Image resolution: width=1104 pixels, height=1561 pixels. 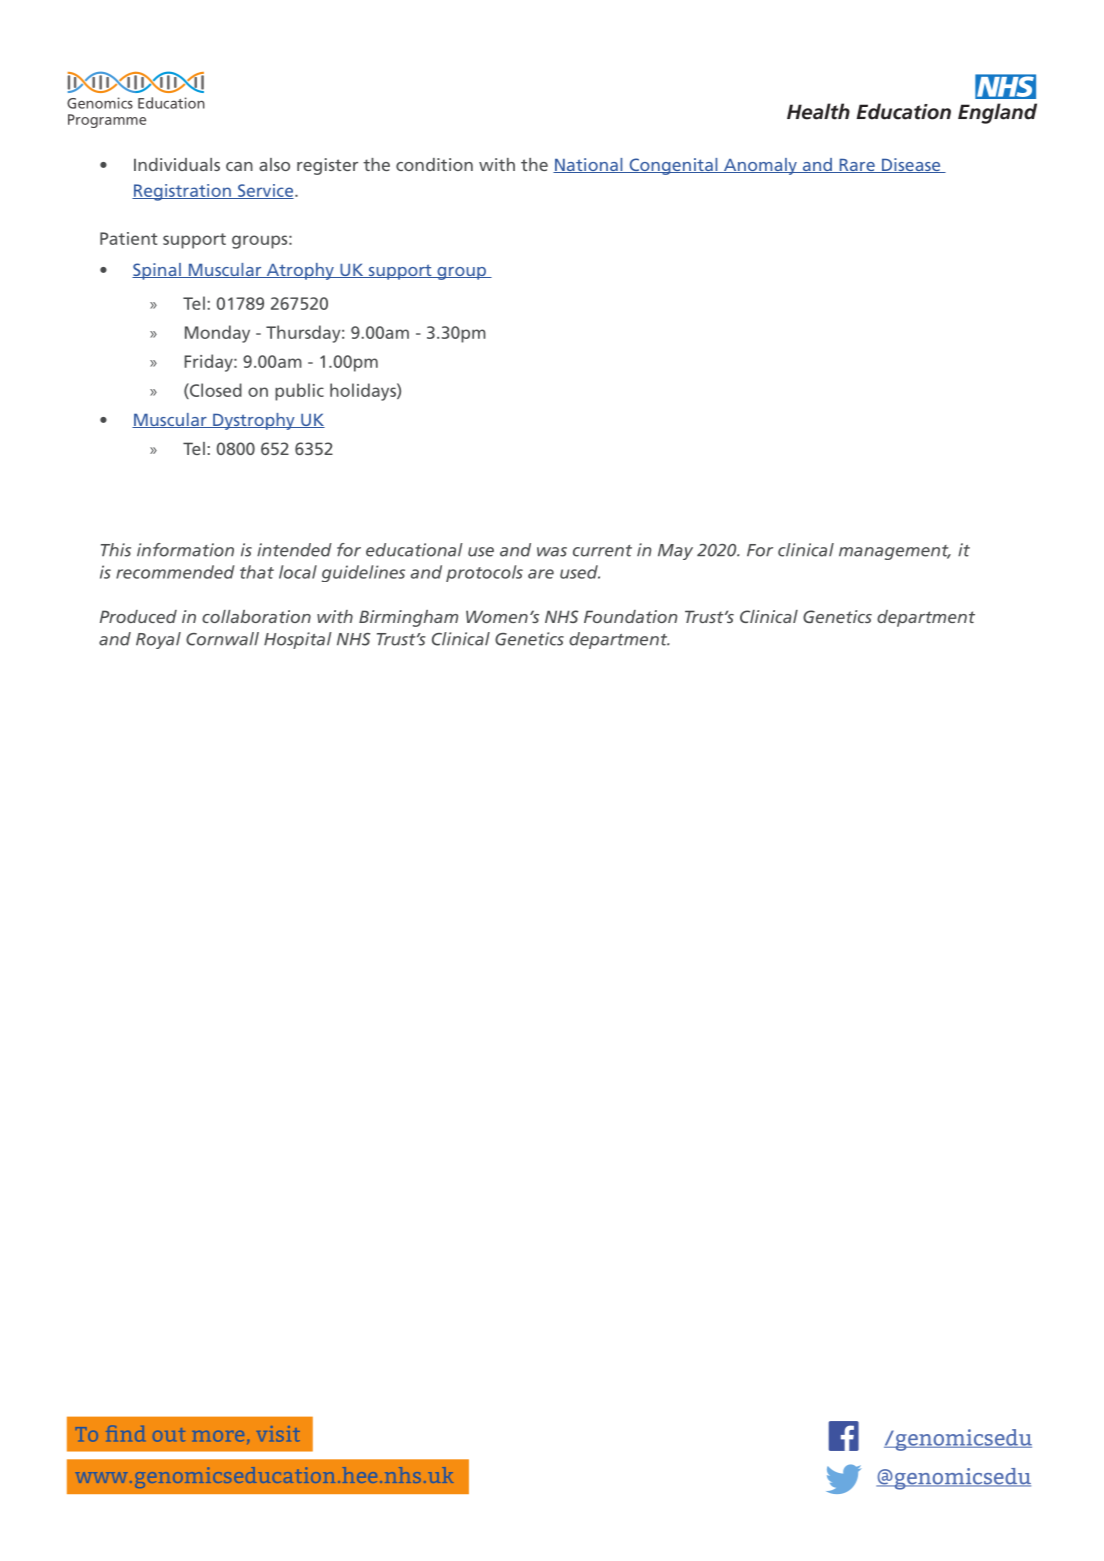 I want to click on May, so click(x=675, y=552).
